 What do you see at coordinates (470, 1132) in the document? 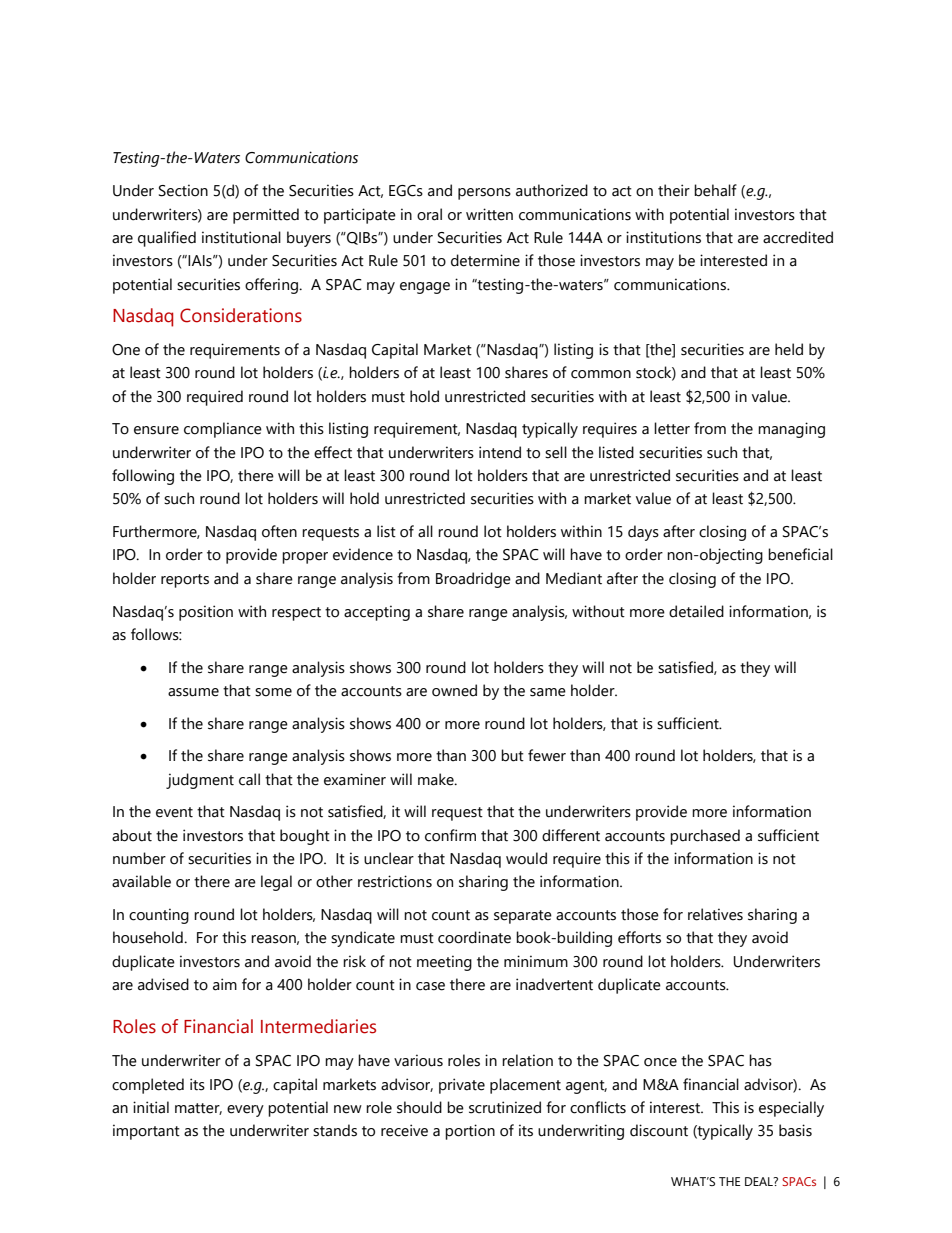
I see `portion` at bounding box center [470, 1132].
